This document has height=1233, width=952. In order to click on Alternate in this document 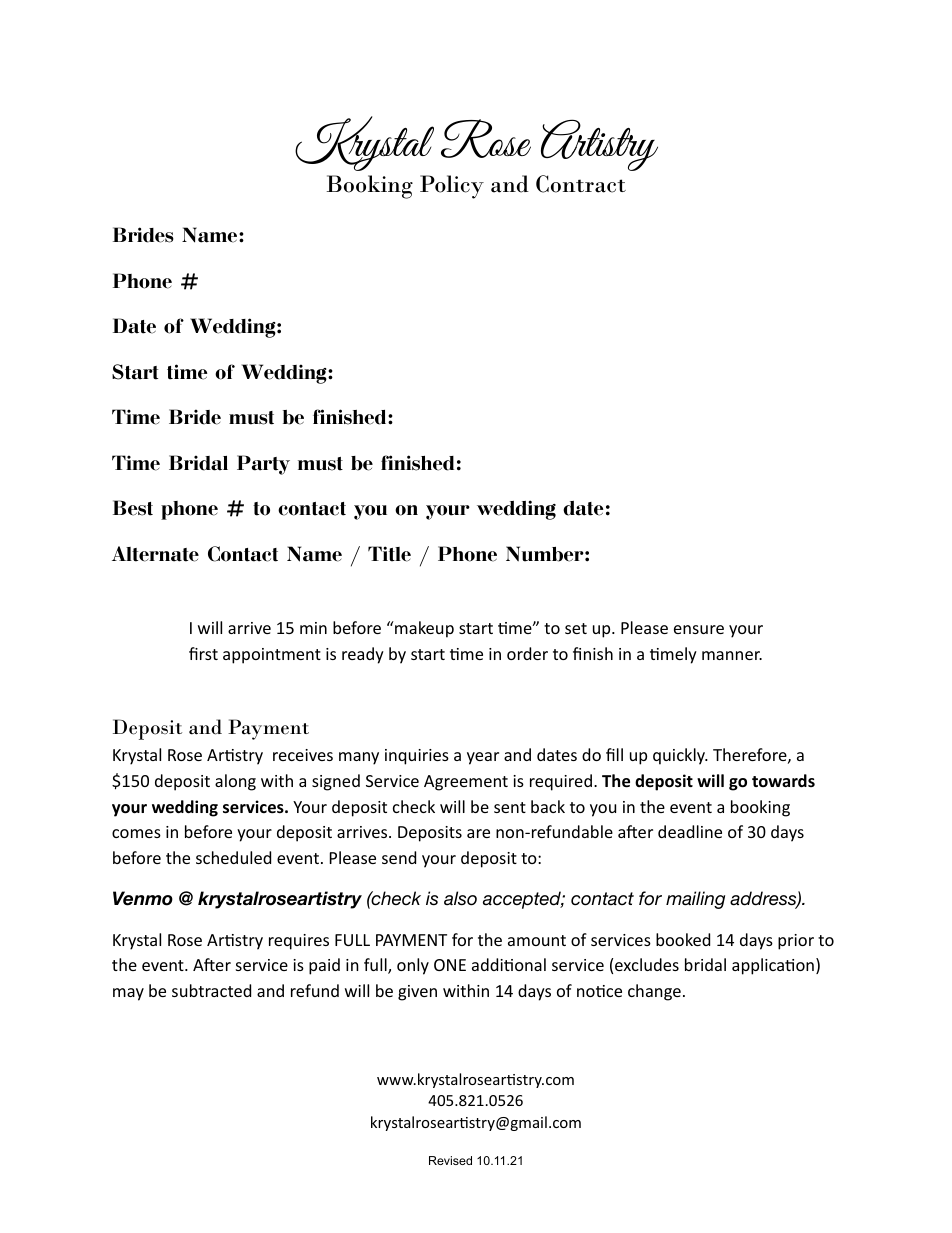, I will do `click(155, 554)`.
